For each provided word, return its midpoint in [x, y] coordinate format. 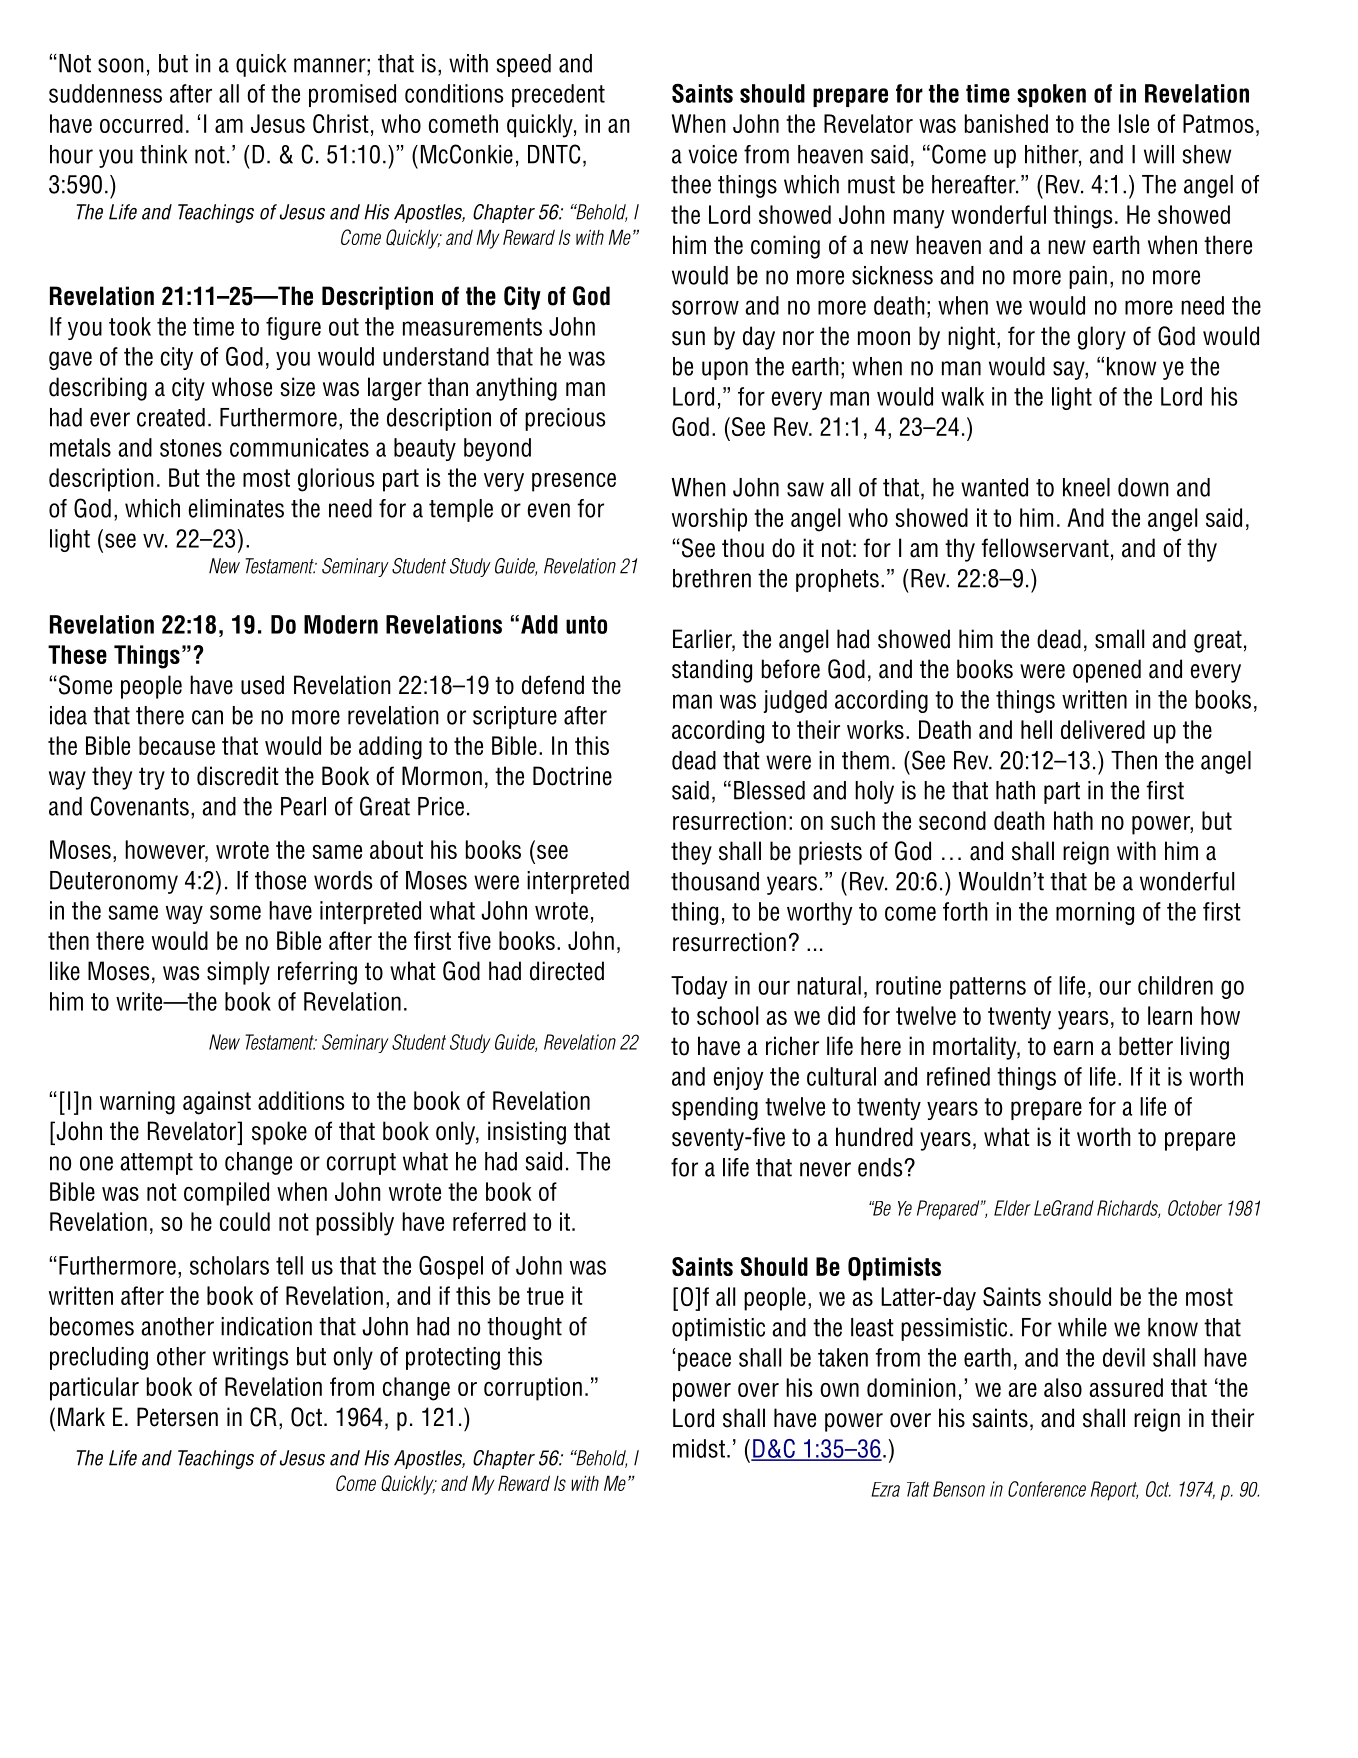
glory [1102, 338]
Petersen [177, 1417]
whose [242, 387]
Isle [1134, 123]
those [280, 880]
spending [715, 1108]
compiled [226, 1194]
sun [688, 338]
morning [1095, 913]
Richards [1128, 1209]
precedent [558, 95]
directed [567, 971]
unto [586, 625]
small [1119, 639]
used [262, 685]
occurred [141, 123]
